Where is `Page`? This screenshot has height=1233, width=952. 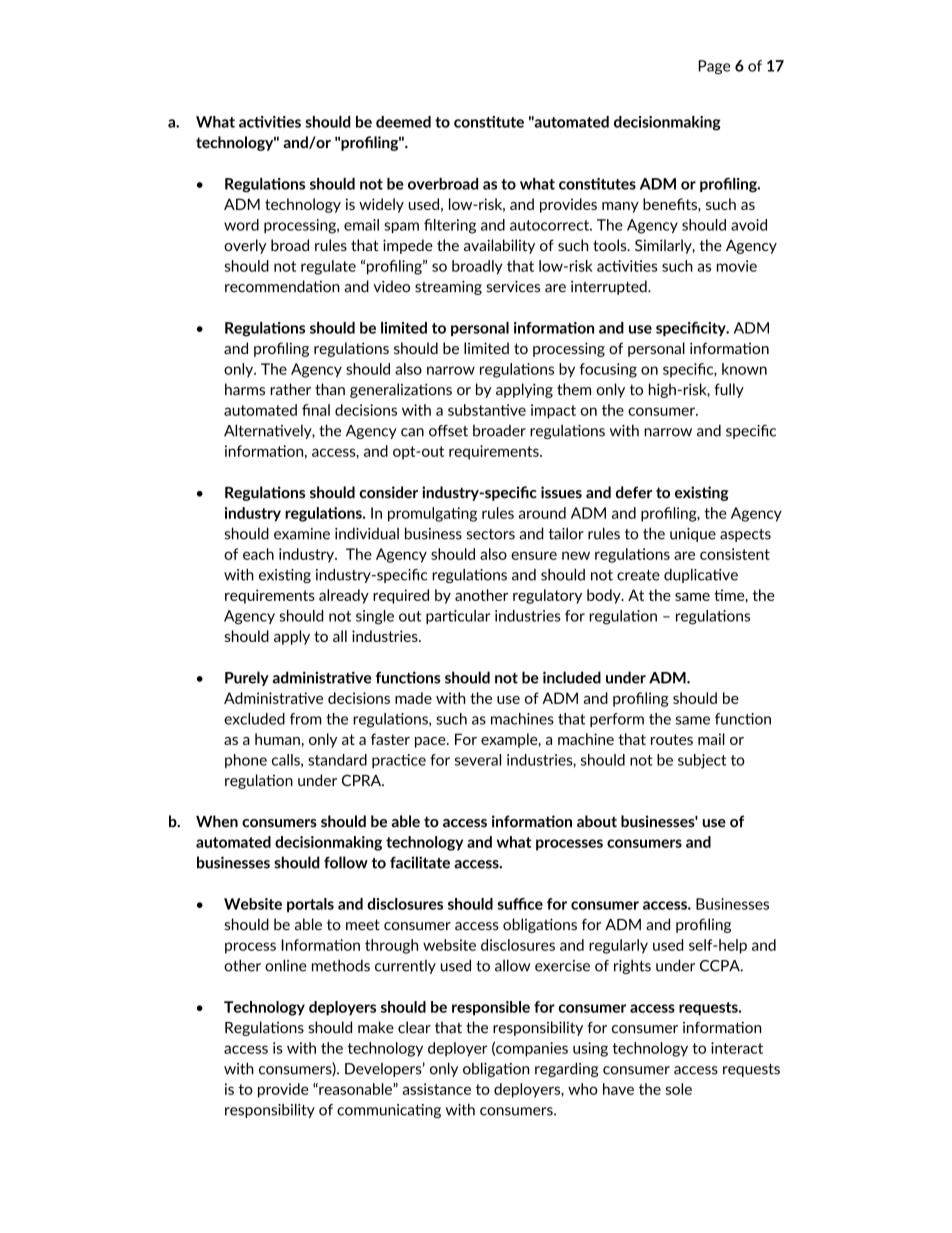
Page is located at coordinates (714, 67).
